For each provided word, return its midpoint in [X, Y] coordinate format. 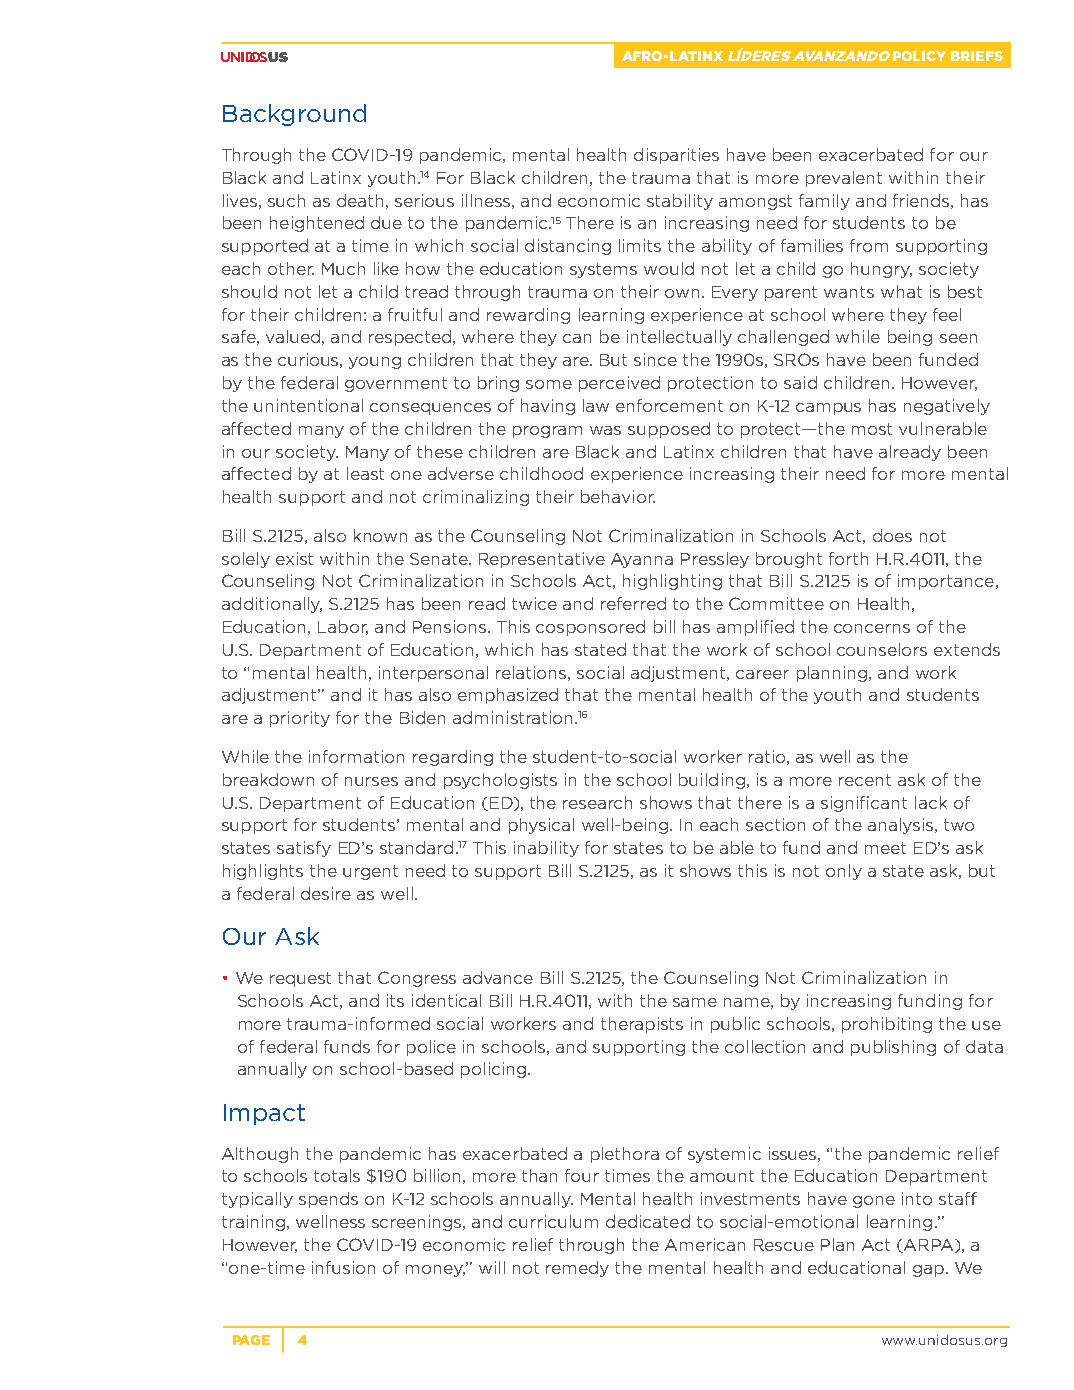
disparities [676, 156]
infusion [343, 1267]
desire [326, 893]
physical [541, 826]
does [892, 535]
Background [294, 115]
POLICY [919, 56]
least [365, 473]
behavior [618, 496]
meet [885, 848]
